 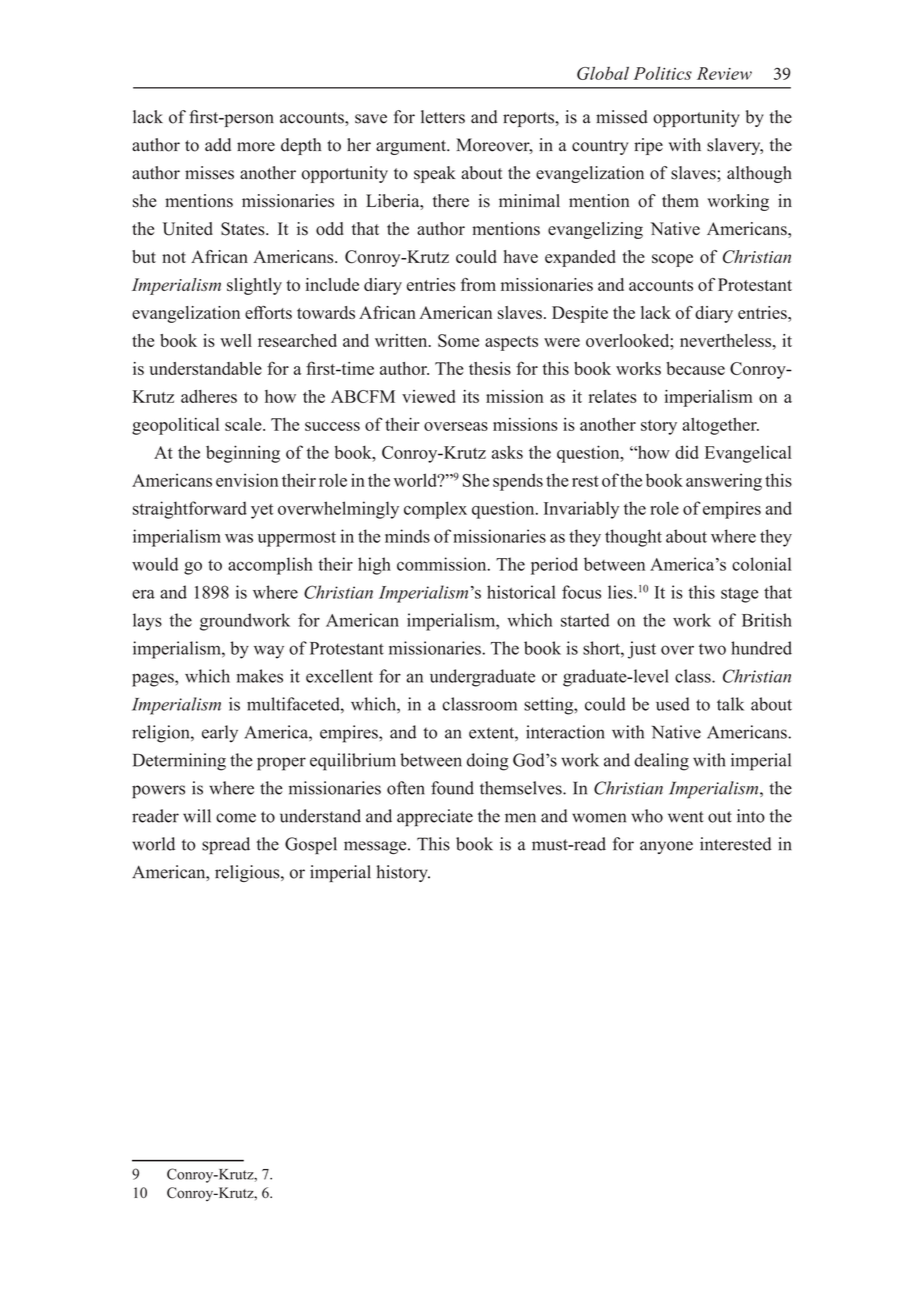 I want to click on come, so click(x=236, y=818).
